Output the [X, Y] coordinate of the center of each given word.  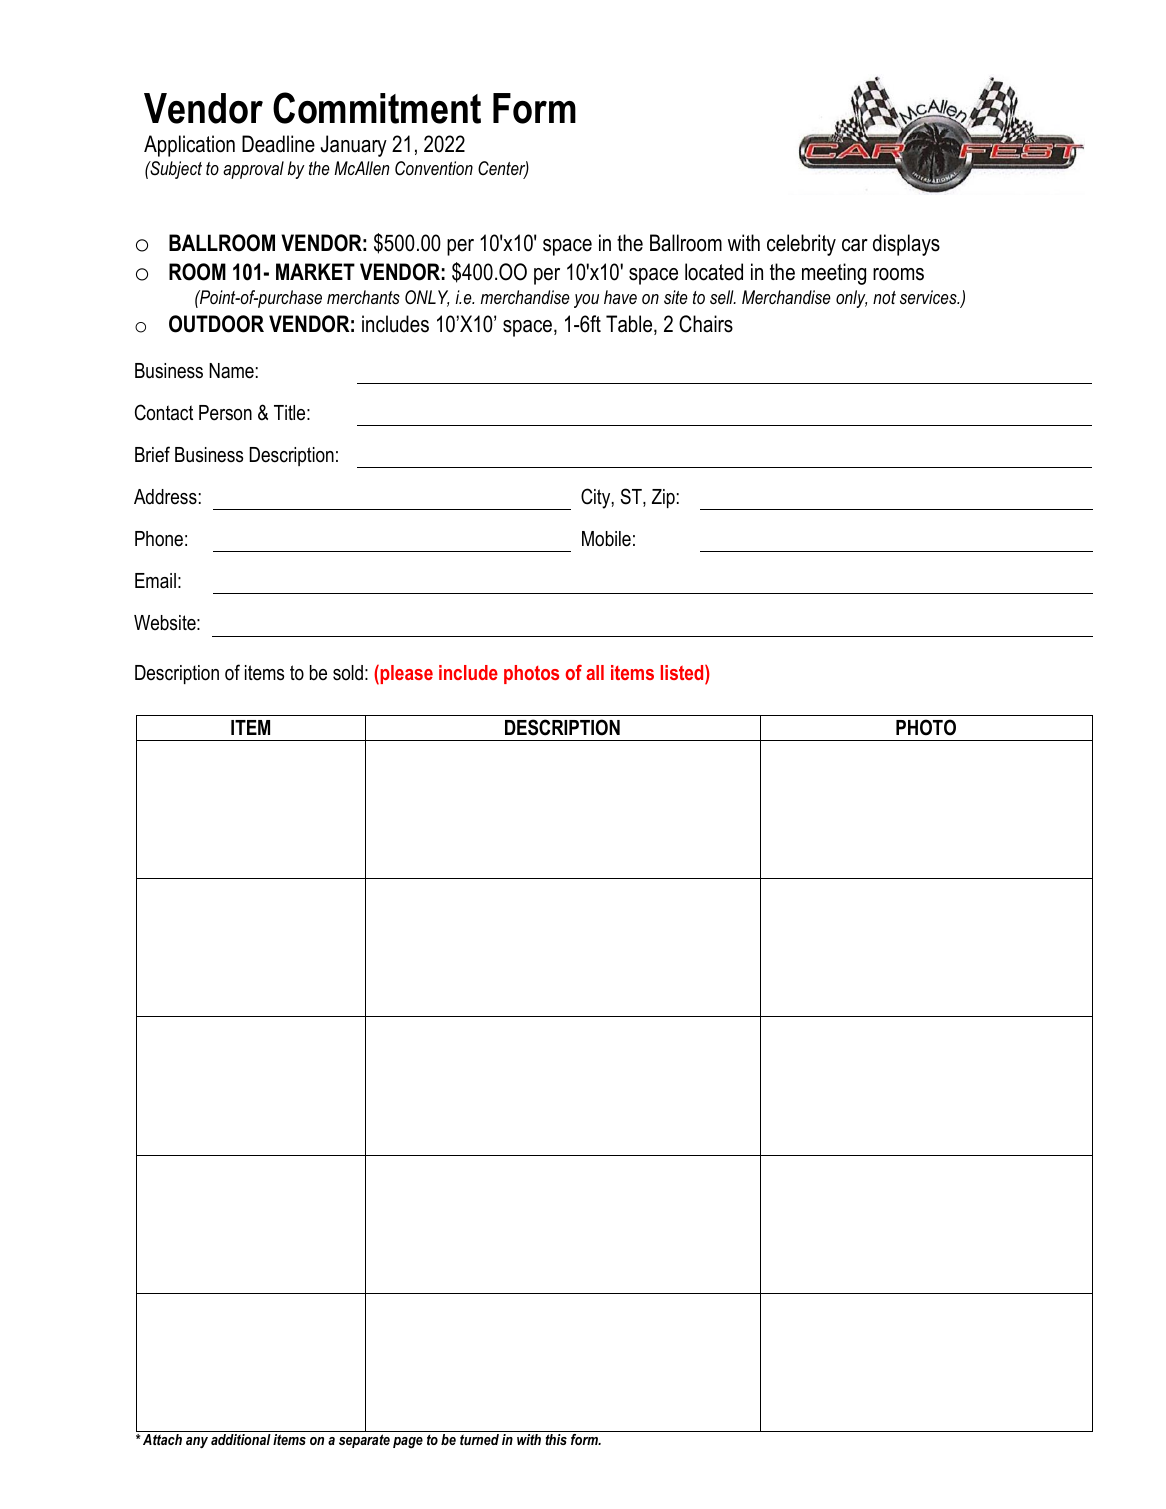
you [586, 301]
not [884, 297]
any [197, 1442]
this [556, 1439]
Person [225, 413]
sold [348, 673]
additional [241, 1439]
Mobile [606, 539]
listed [683, 672]
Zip [663, 498]
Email [155, 581]
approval [253, 170]
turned [479, 1439]
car [855, 245]
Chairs [706, 324]
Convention [434, 168]
